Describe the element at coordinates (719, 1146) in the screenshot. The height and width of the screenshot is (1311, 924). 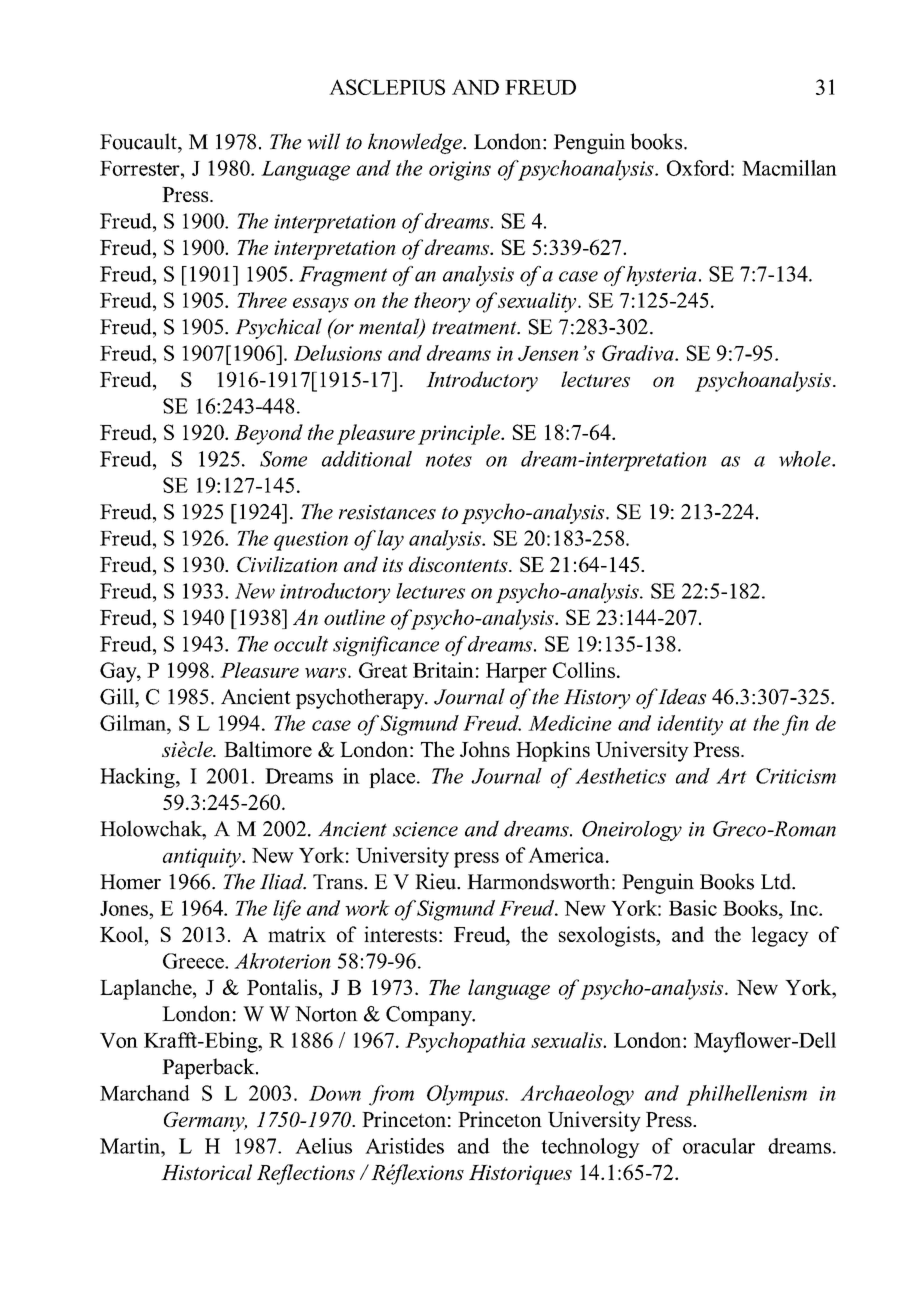
I see `oracular` at that location.
